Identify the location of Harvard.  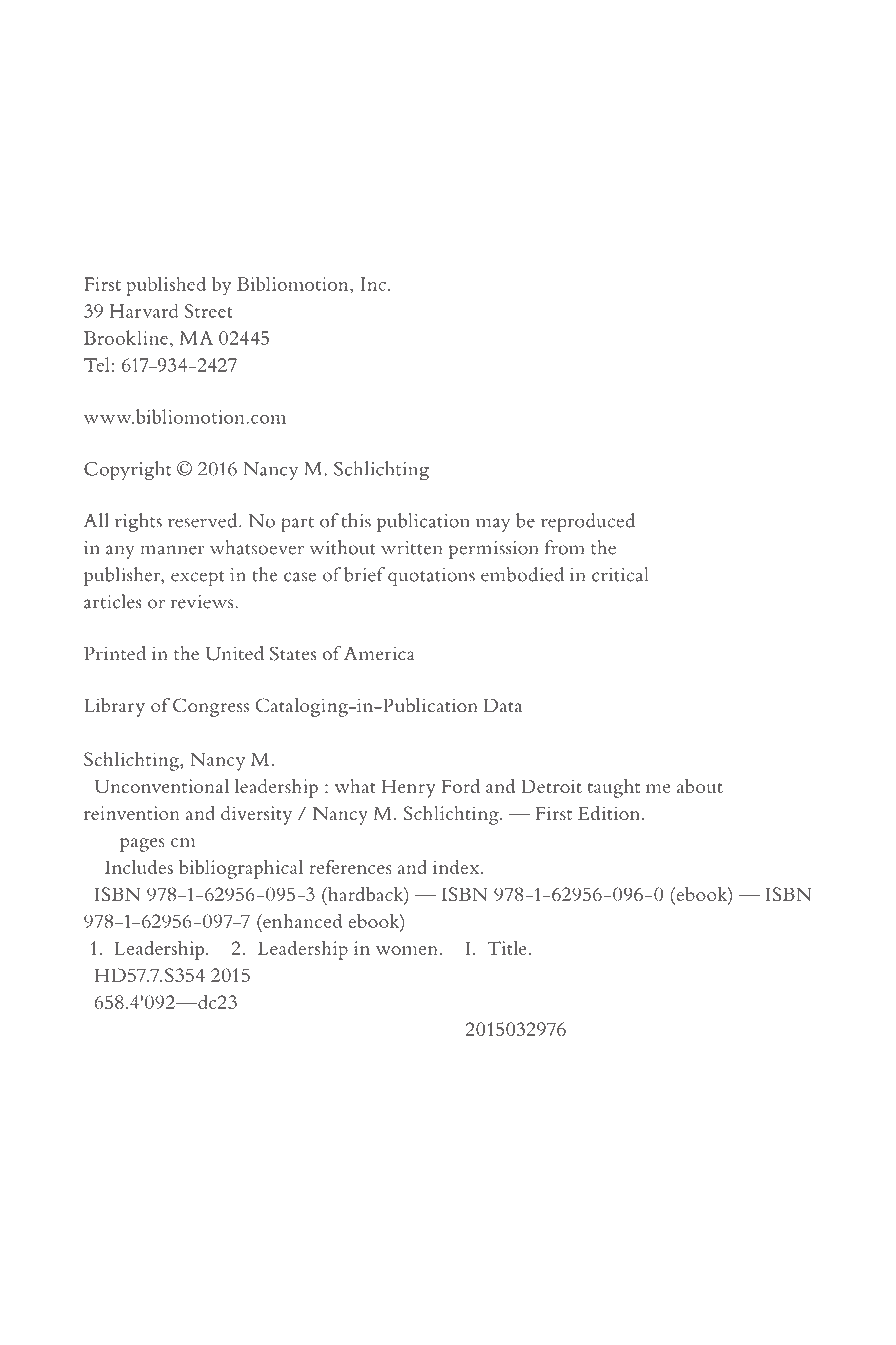
(144, 310).
